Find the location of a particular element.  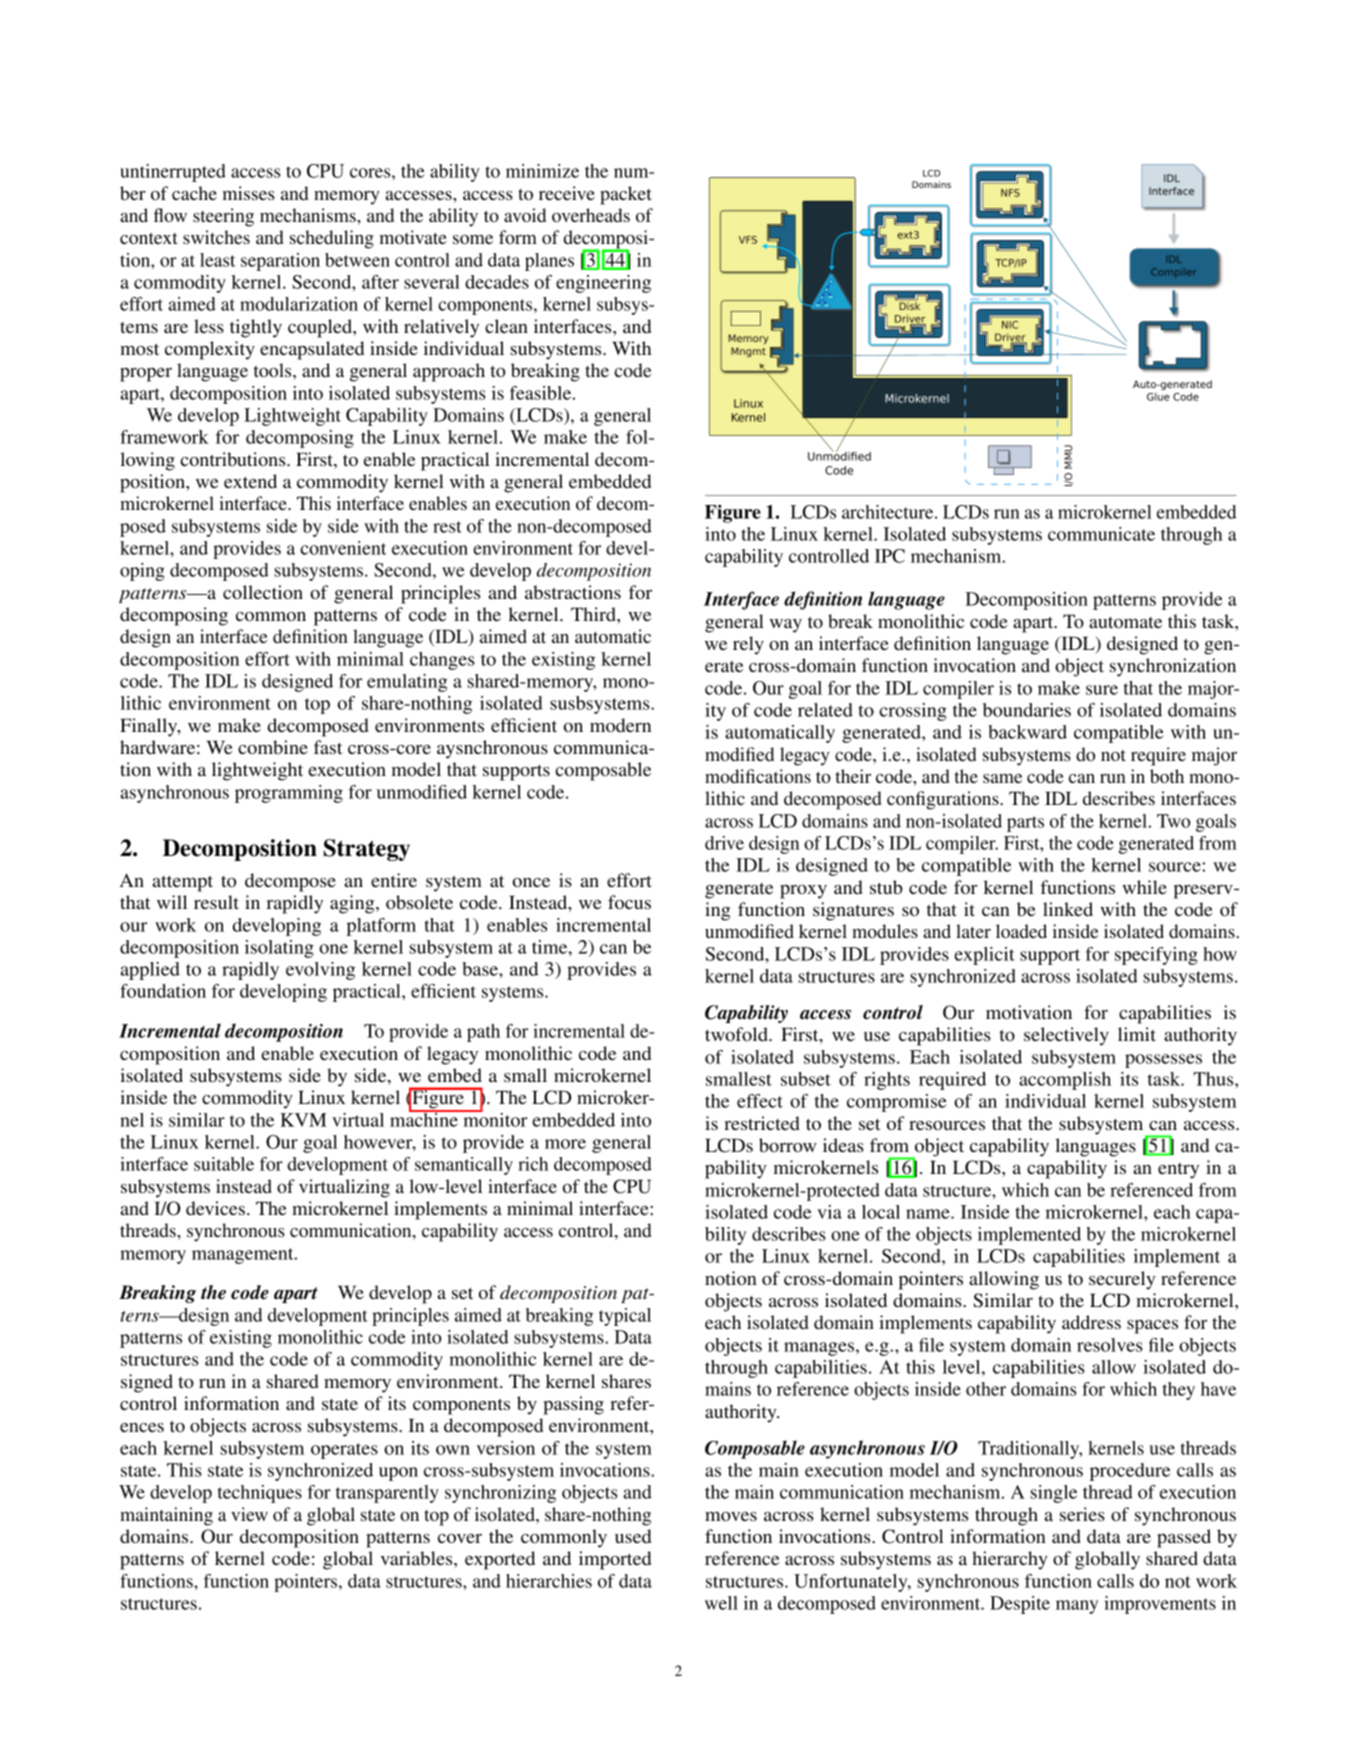

NFS is located at coordinates (1010, 193).
